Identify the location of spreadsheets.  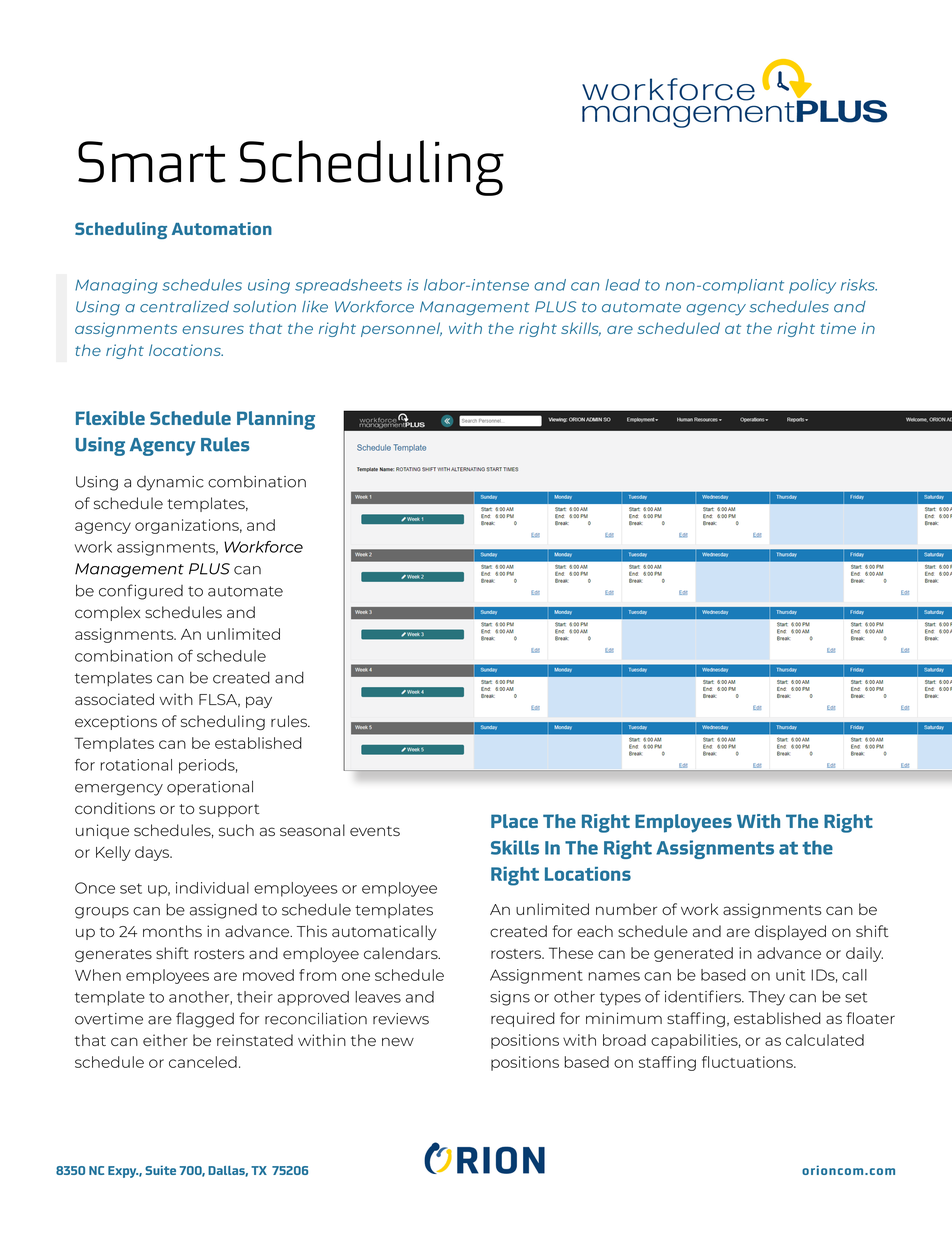
(348, 286).
